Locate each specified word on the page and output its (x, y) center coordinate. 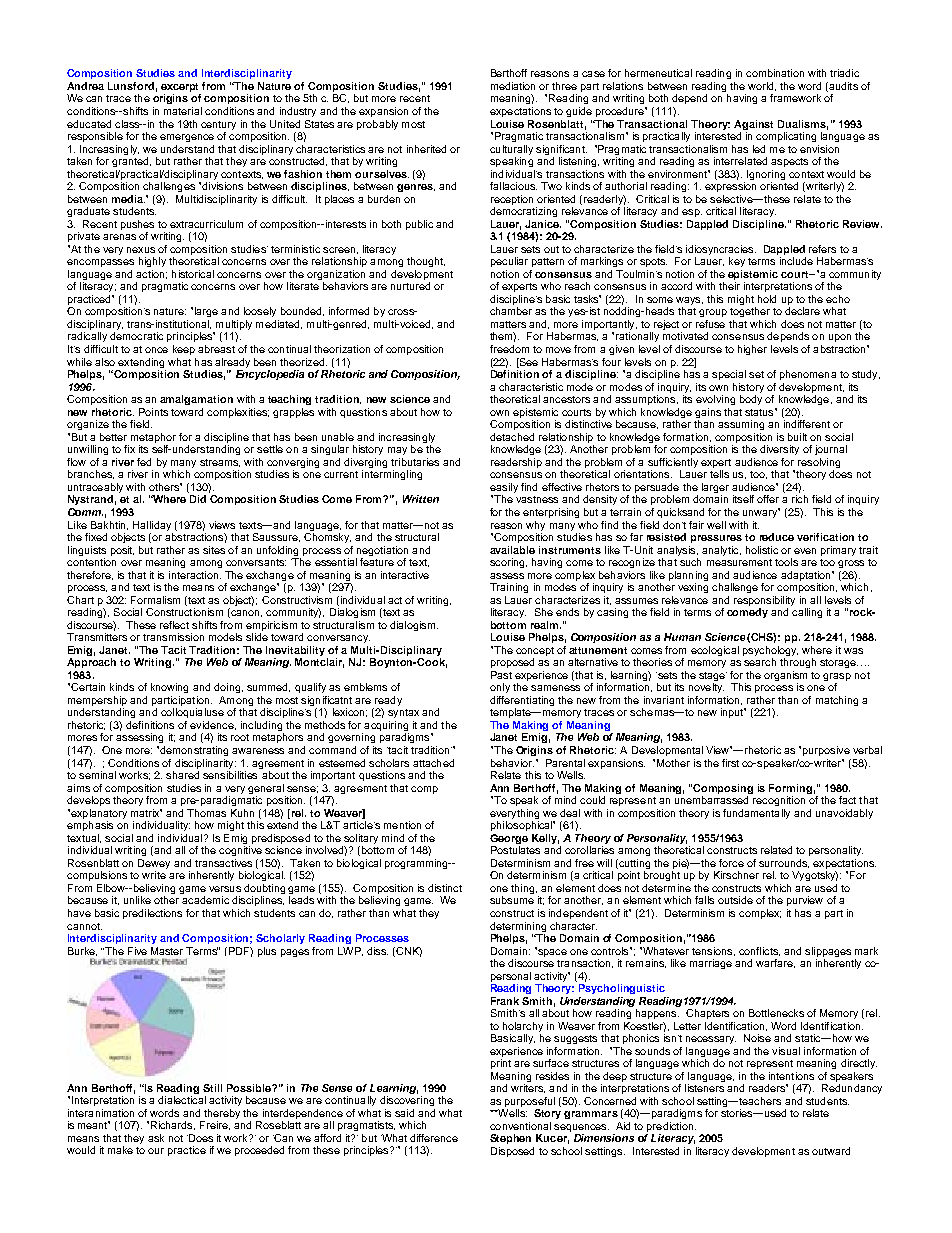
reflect (174, 625)
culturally (511, 150)
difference (434, 1138)
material (183, 111)
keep (184, 350)
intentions (791, 1076)
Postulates (515, 850)
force (731, 863)
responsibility (764, 601)
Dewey (154, 865)
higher (752, 350)
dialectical (182, 1100)
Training (509, 588)
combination (775, 73)
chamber (511, 311)
